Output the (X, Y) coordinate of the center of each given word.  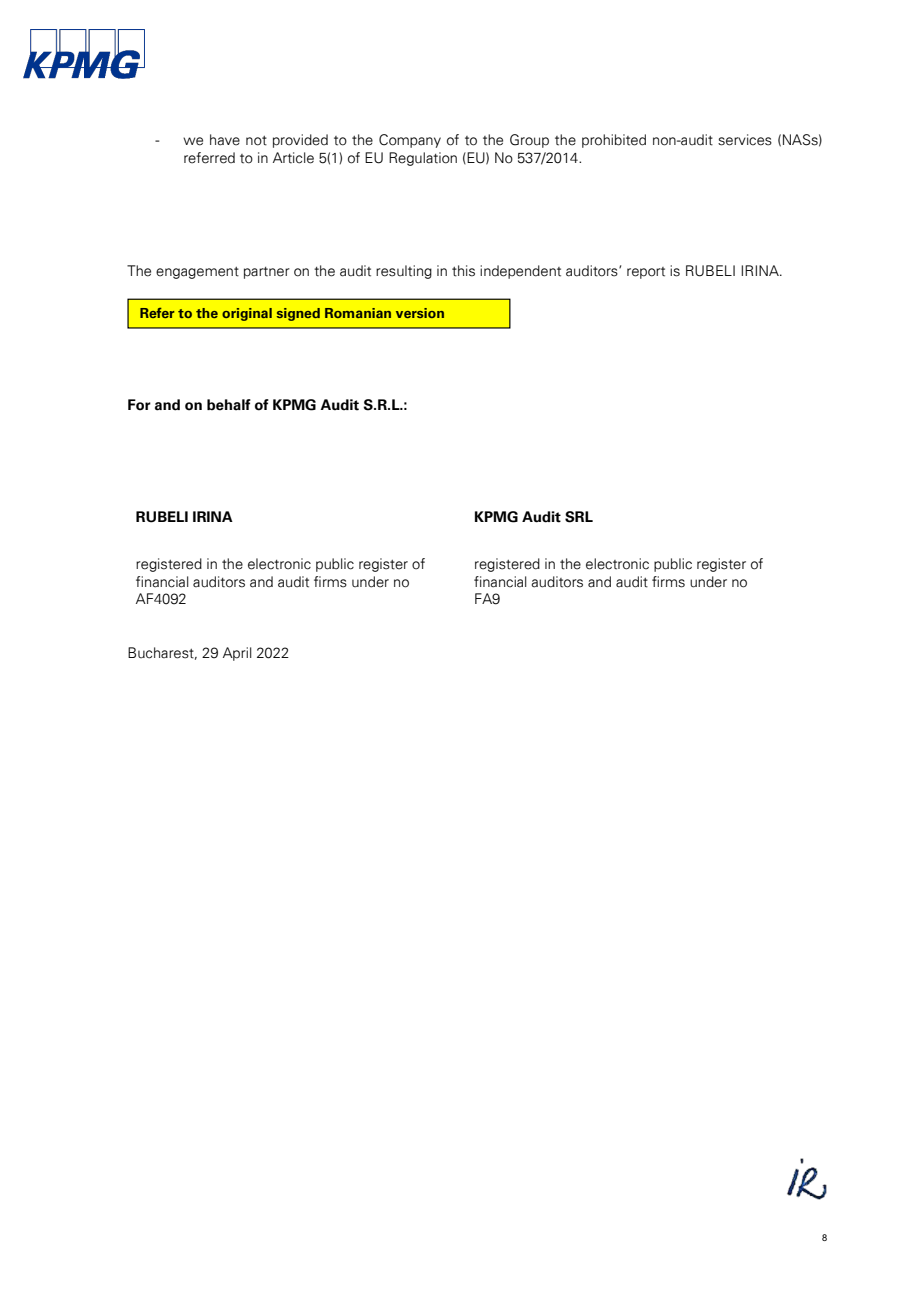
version (420, 313)
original (247, 314)
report (646, 273)
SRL (579, 517)
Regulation (423, 159)
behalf (229, 405)
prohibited (614, 141)
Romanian (358, 313)
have (225, 140)
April (237, 654)
